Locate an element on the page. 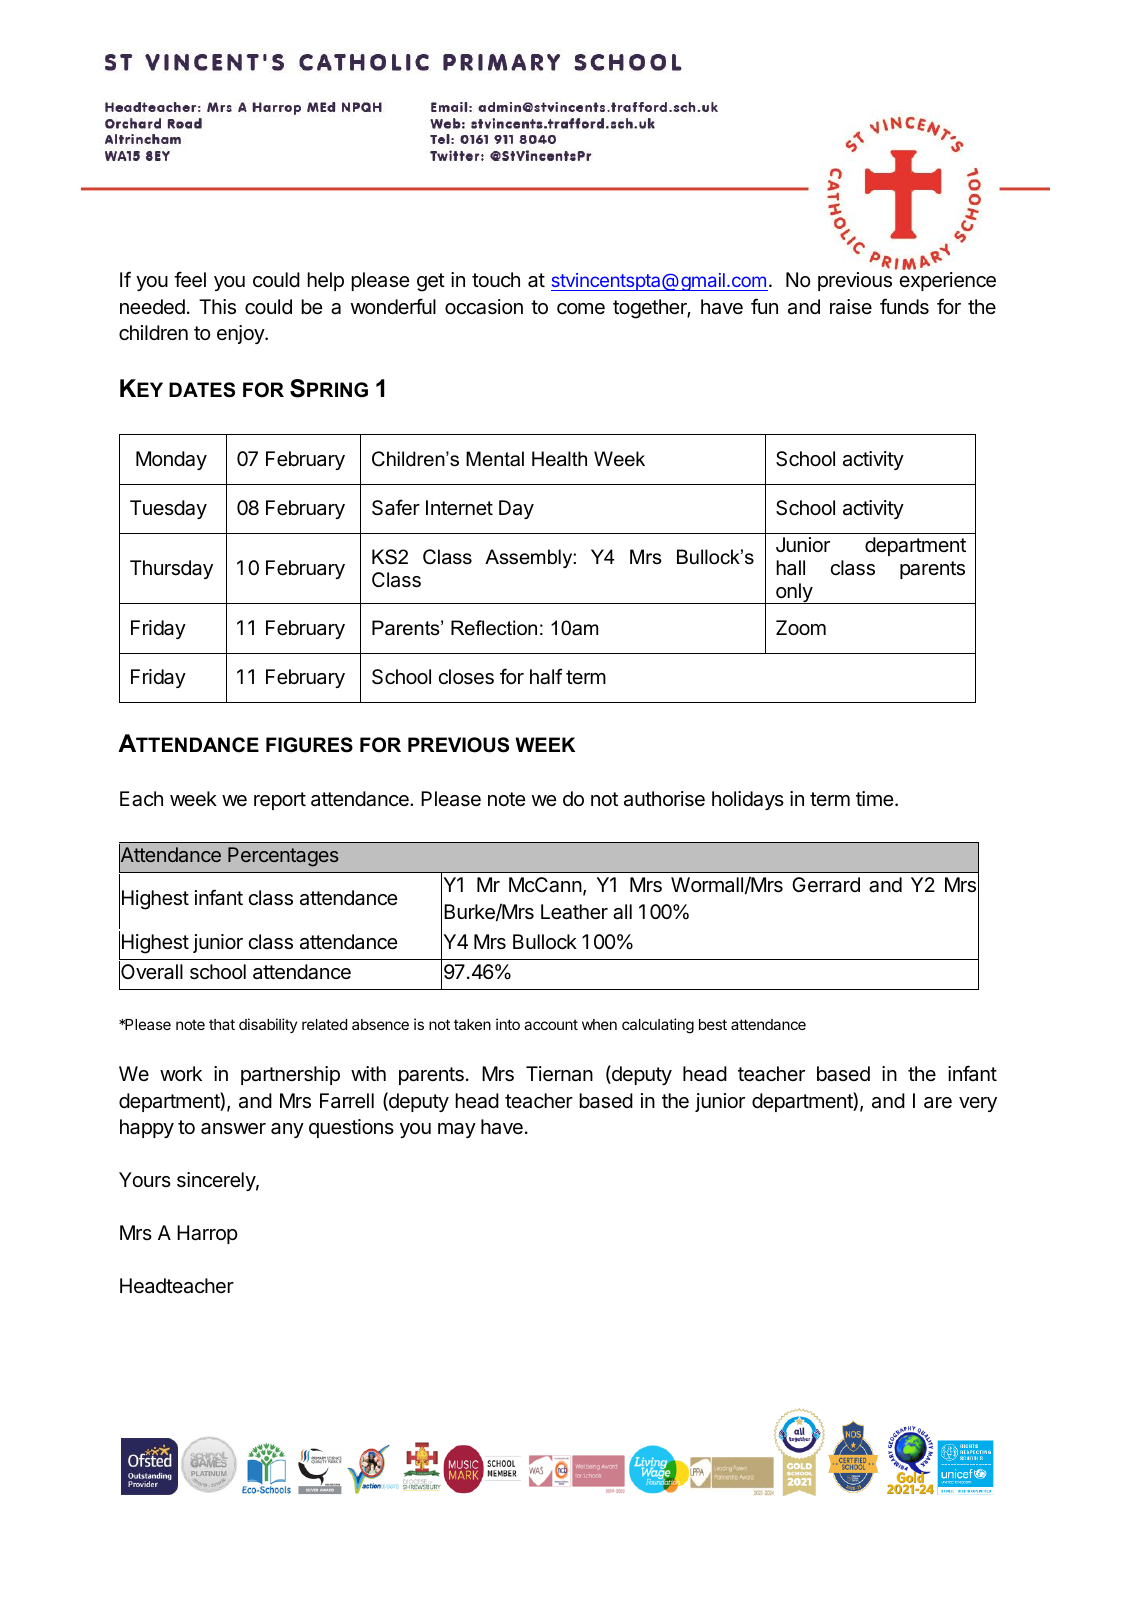 The height and width of the page is (1600, 1131). This is located at coordinates (217, 307).
